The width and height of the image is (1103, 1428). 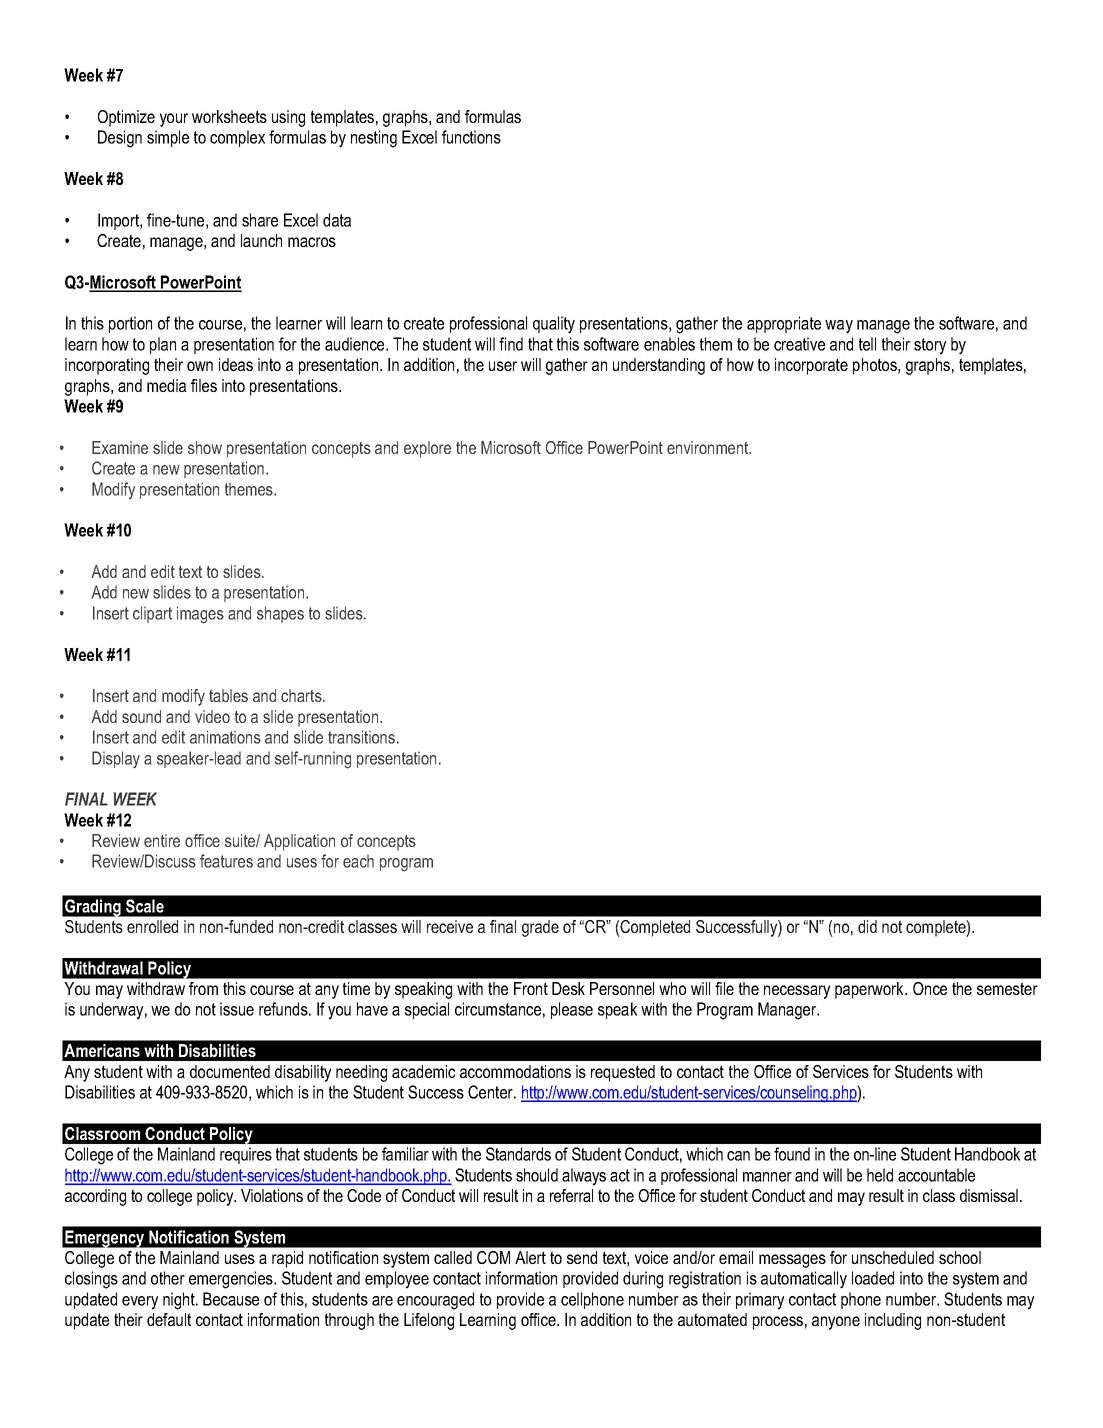 What do you see at coordinates (168, 138) in the image?
I see `simple` at bounding box center [168, 138].
